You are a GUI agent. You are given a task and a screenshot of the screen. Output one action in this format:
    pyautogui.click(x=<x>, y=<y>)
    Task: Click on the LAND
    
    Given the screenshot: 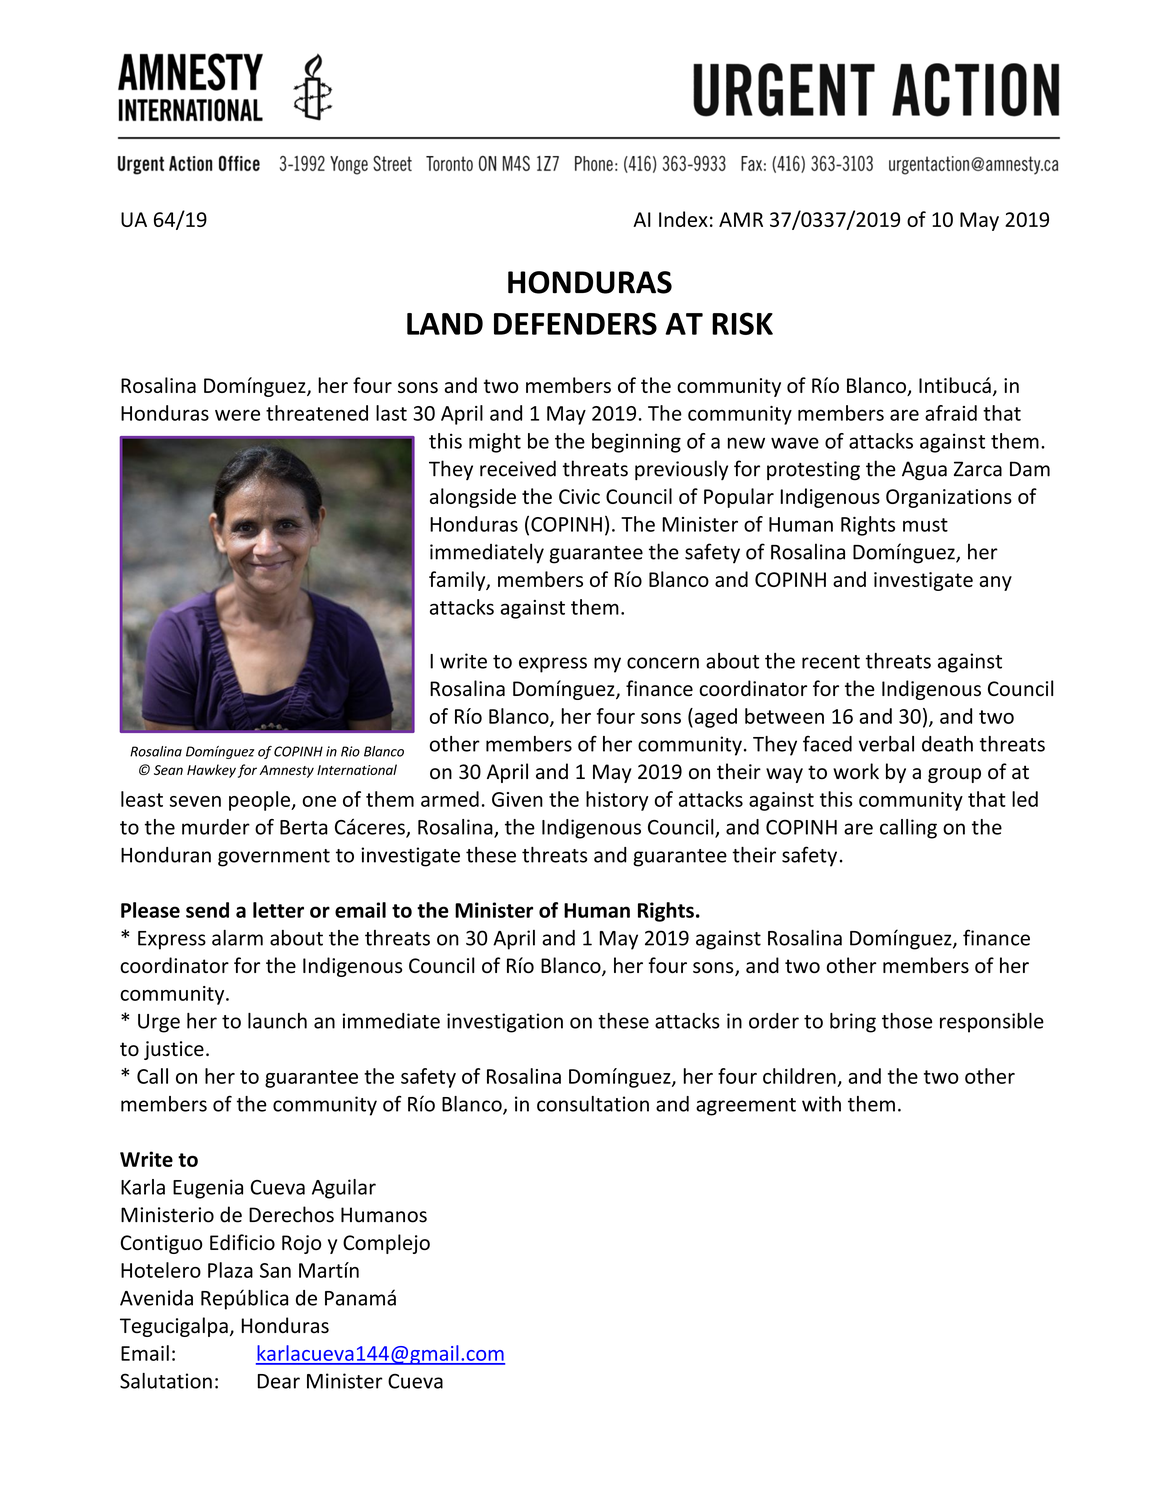 What is the action you would take?
    pyautogui.click(x=445, y=324)
